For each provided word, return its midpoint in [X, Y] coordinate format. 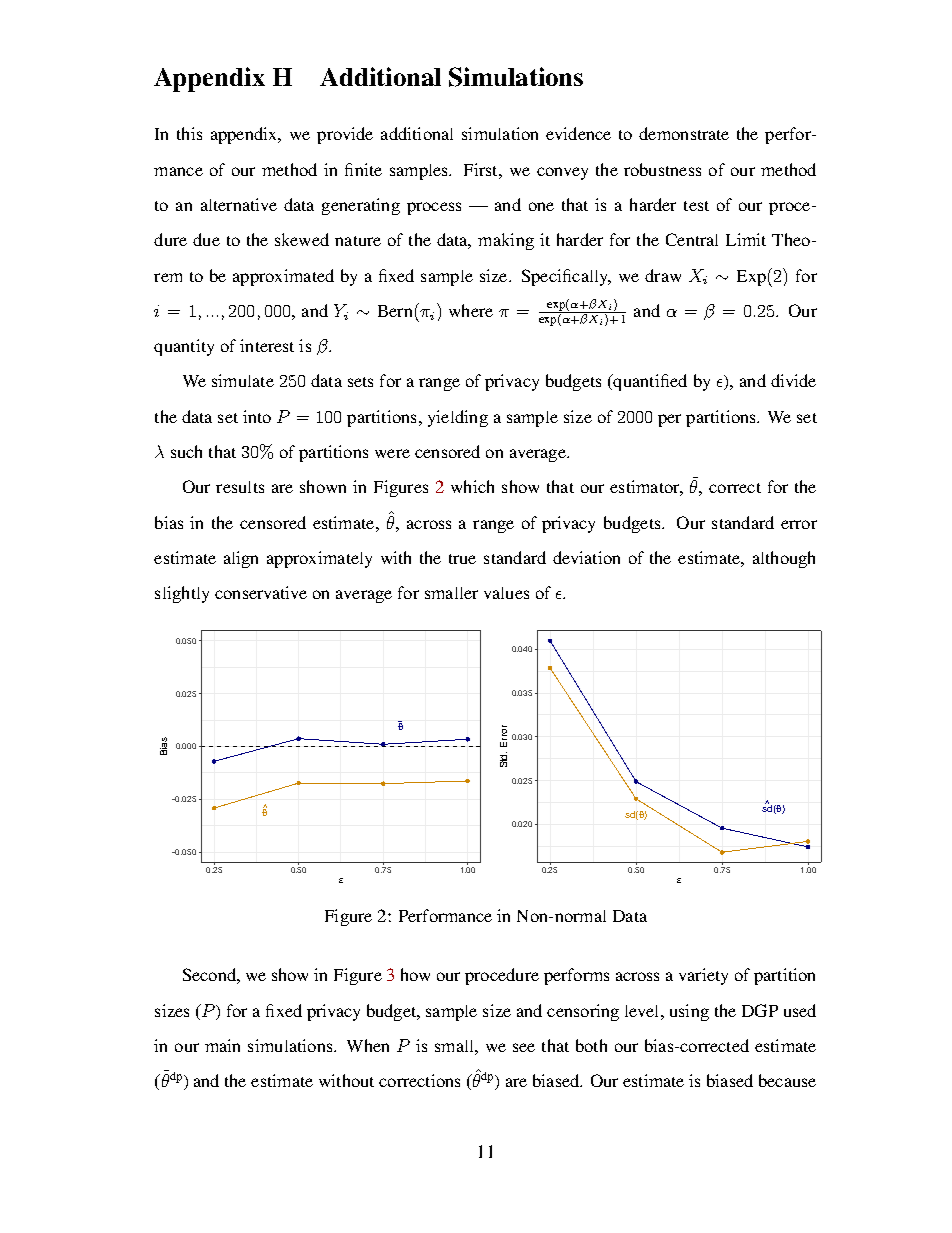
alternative [239, 204]
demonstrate [684, 133]
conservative [261, 592]
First [482, 169]
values [506, 593]
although [784, 559]
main [222, 1045]
